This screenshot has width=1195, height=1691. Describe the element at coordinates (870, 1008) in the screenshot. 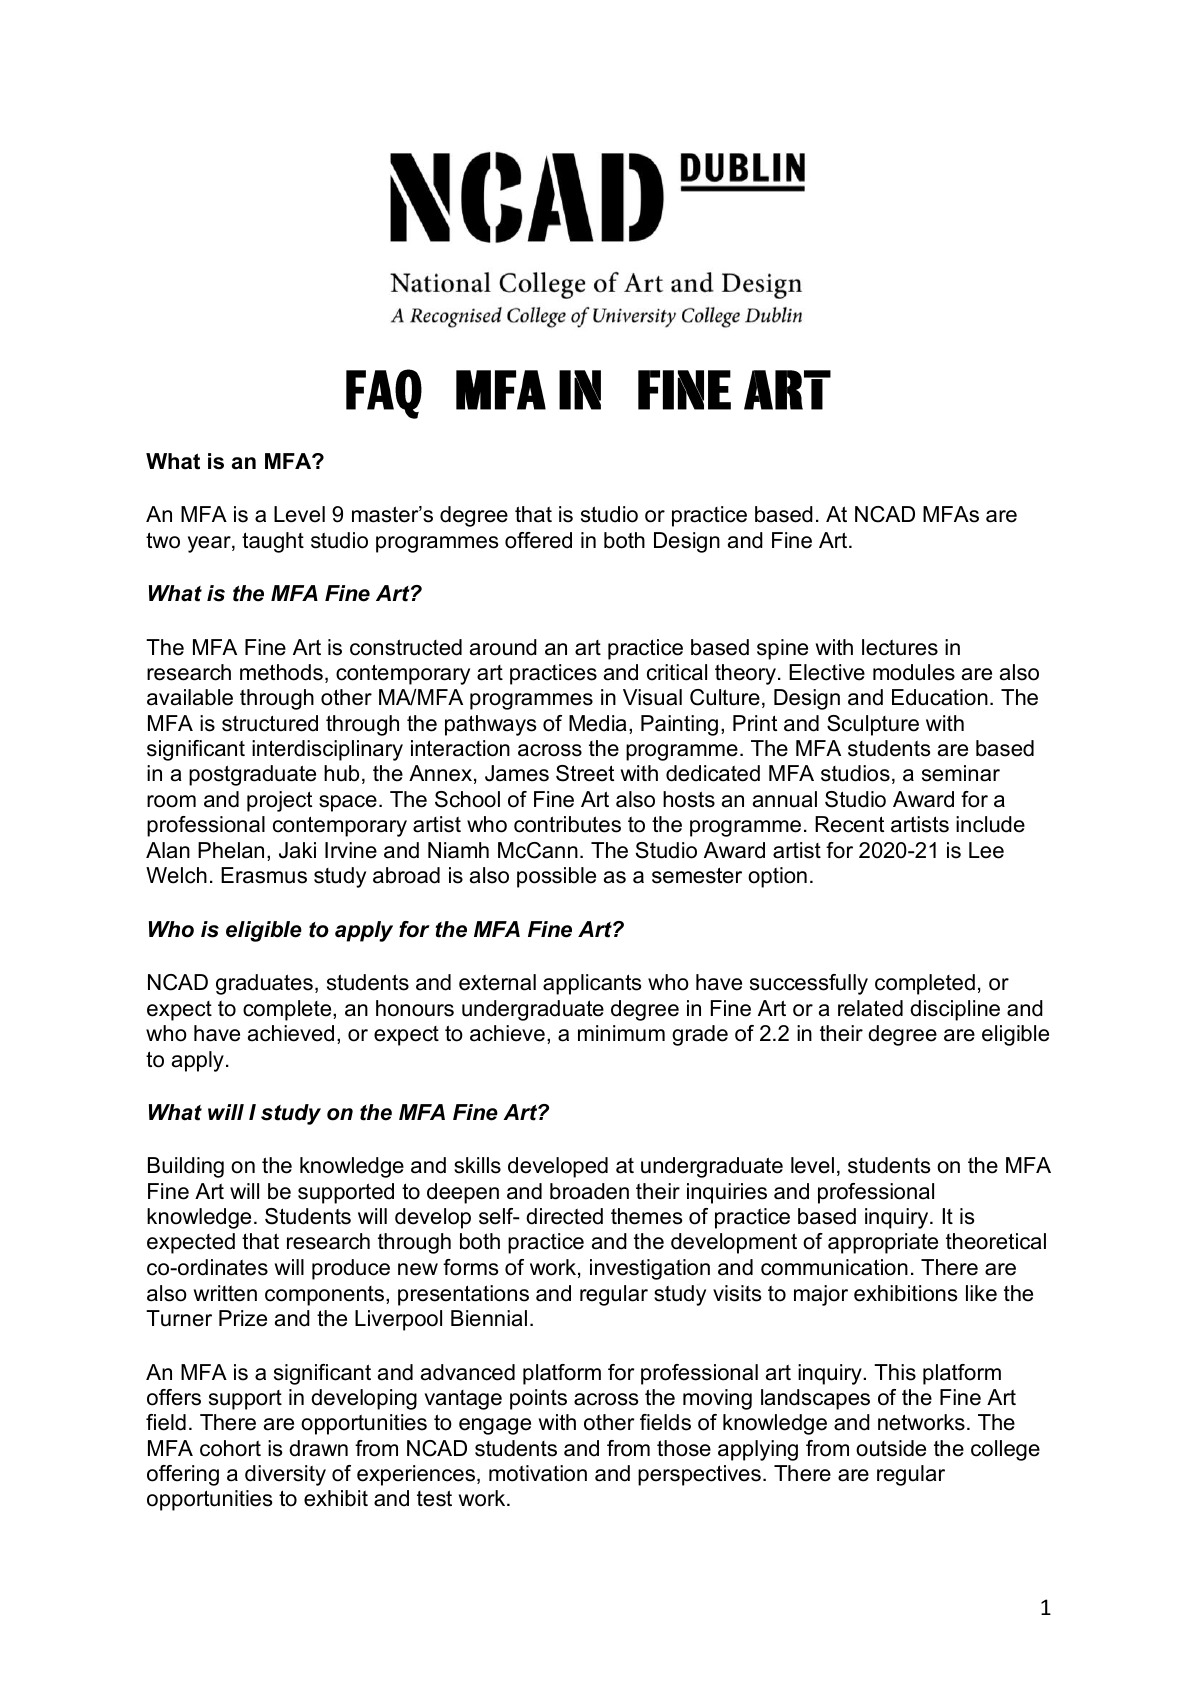

I see `related` at that location.
